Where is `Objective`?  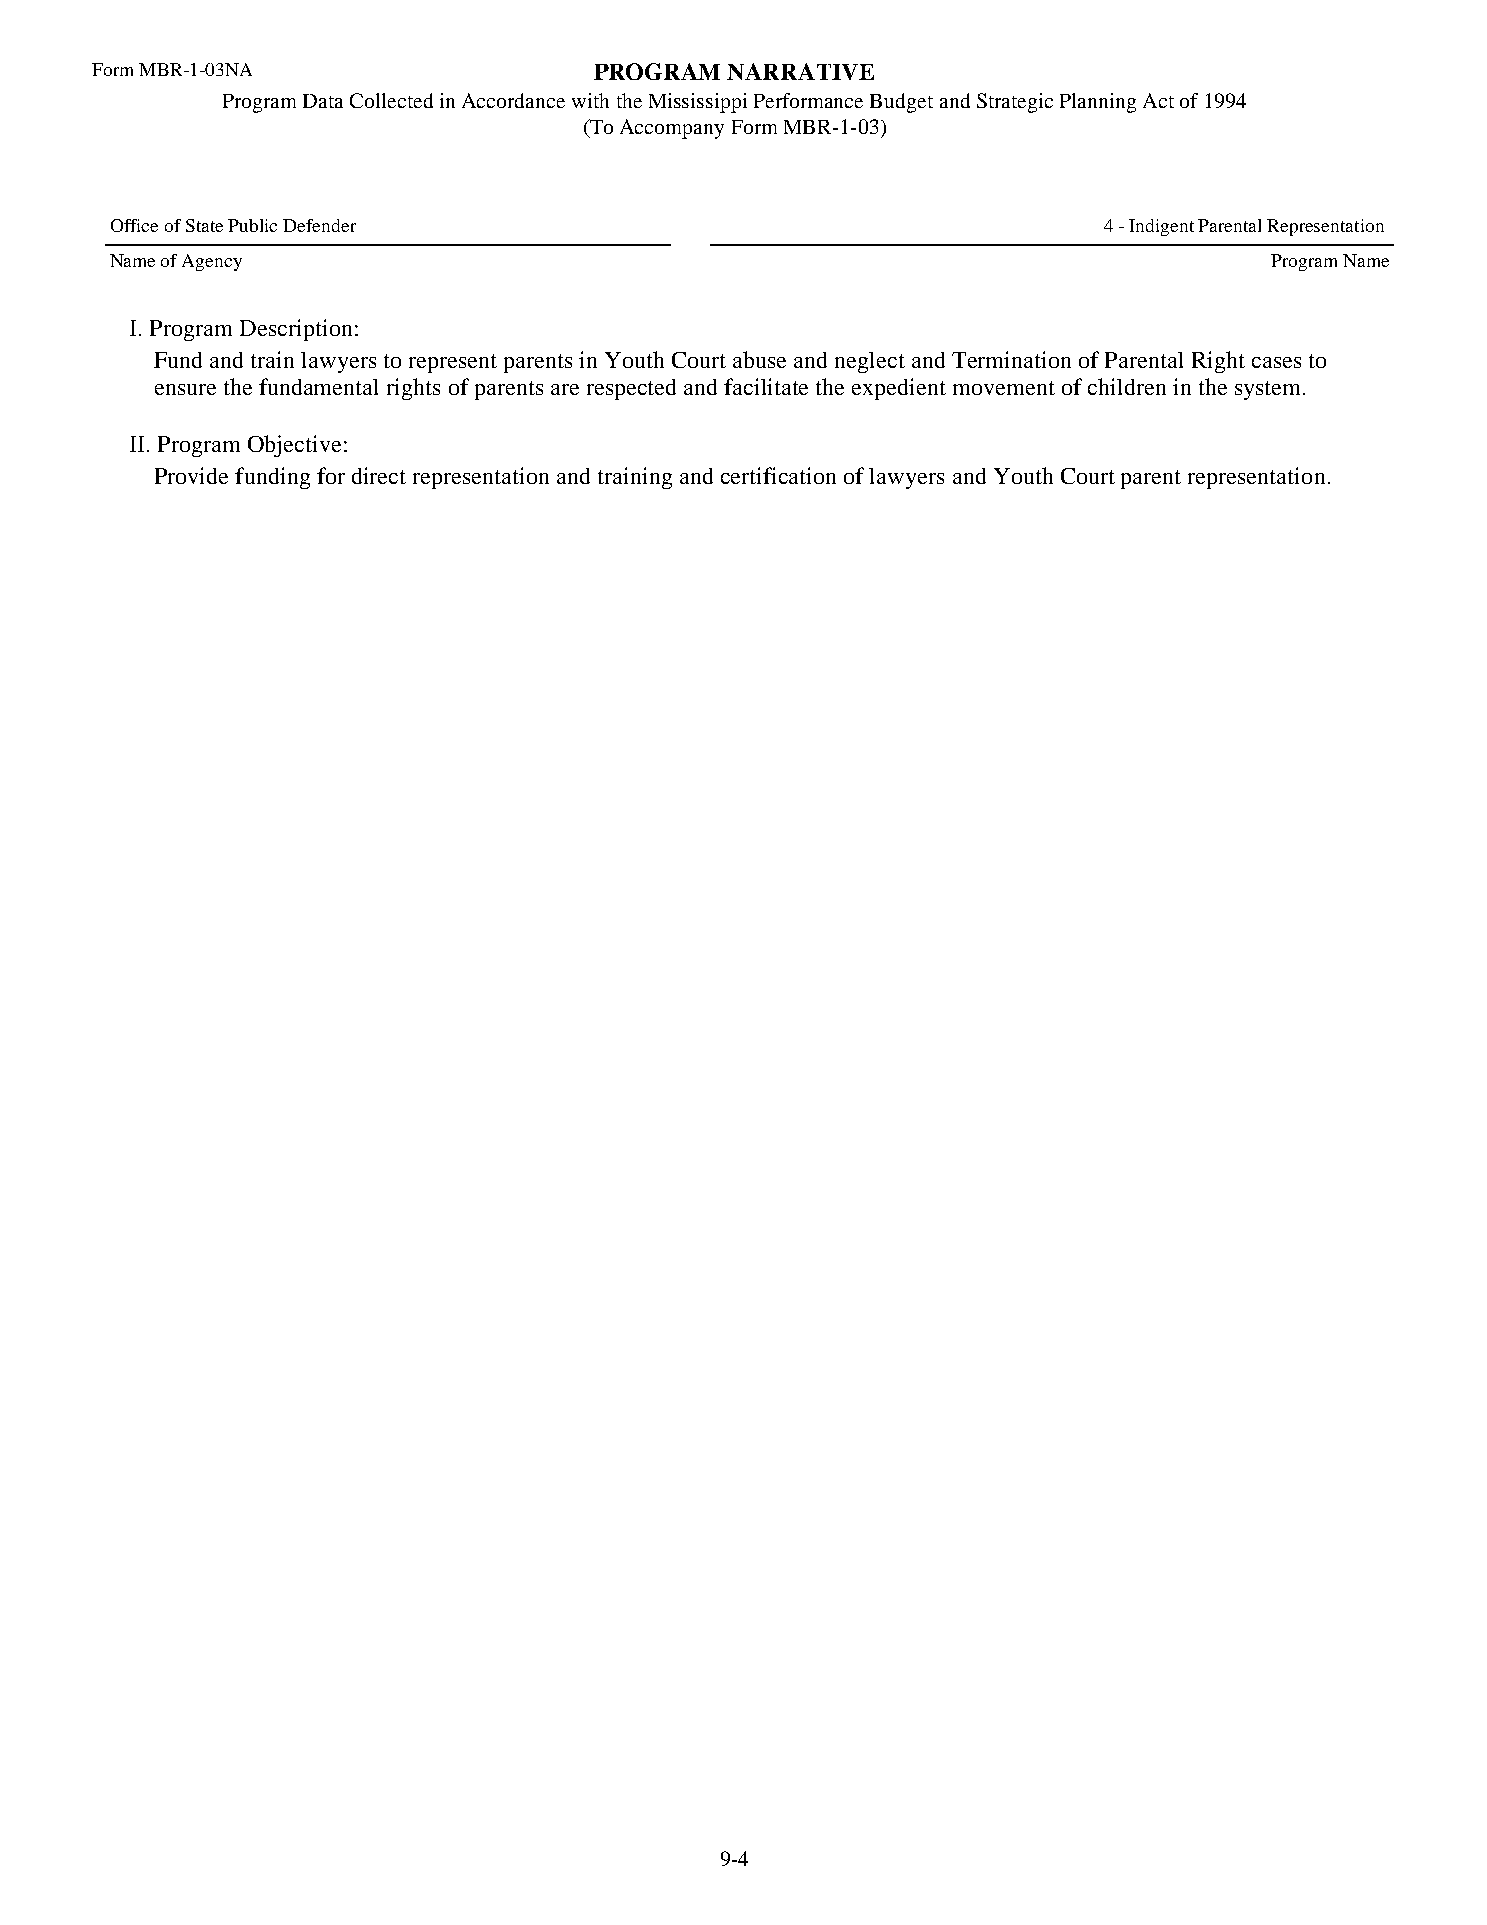
Objective is located at coordinates (294, 446).
